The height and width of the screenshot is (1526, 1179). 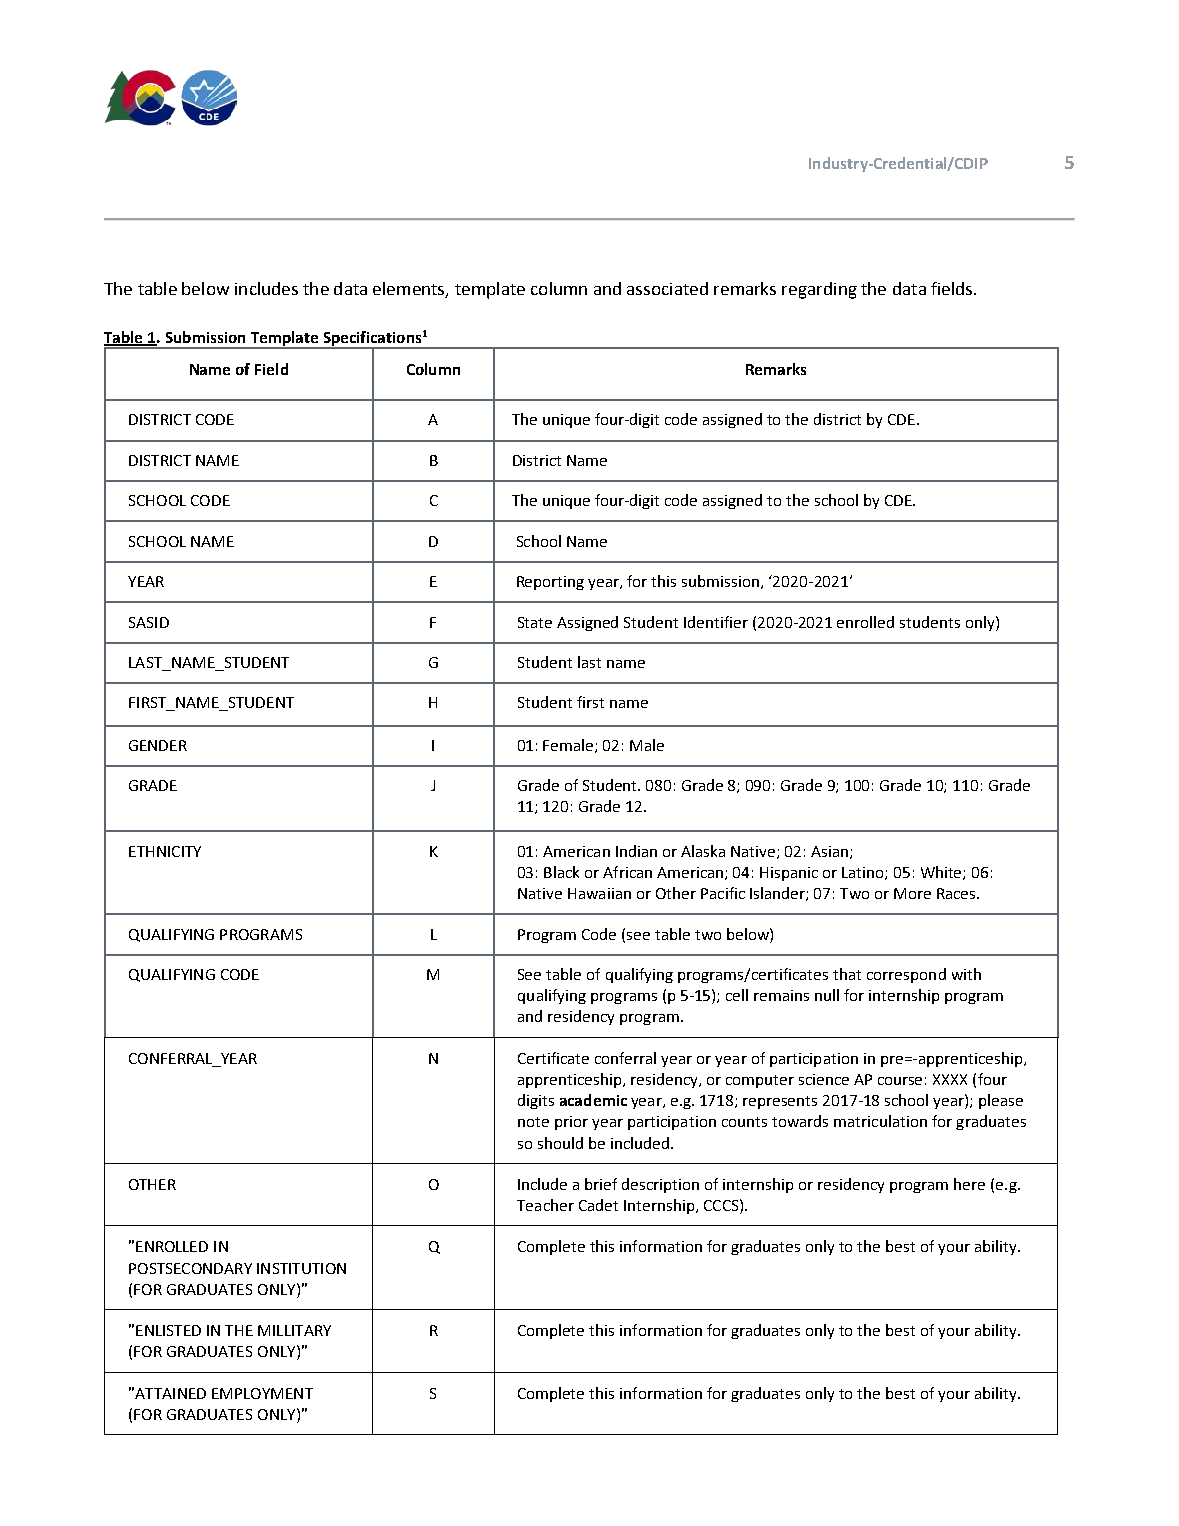 I want to click on EMPLOYMENT, so click(x=262, y=1393).
